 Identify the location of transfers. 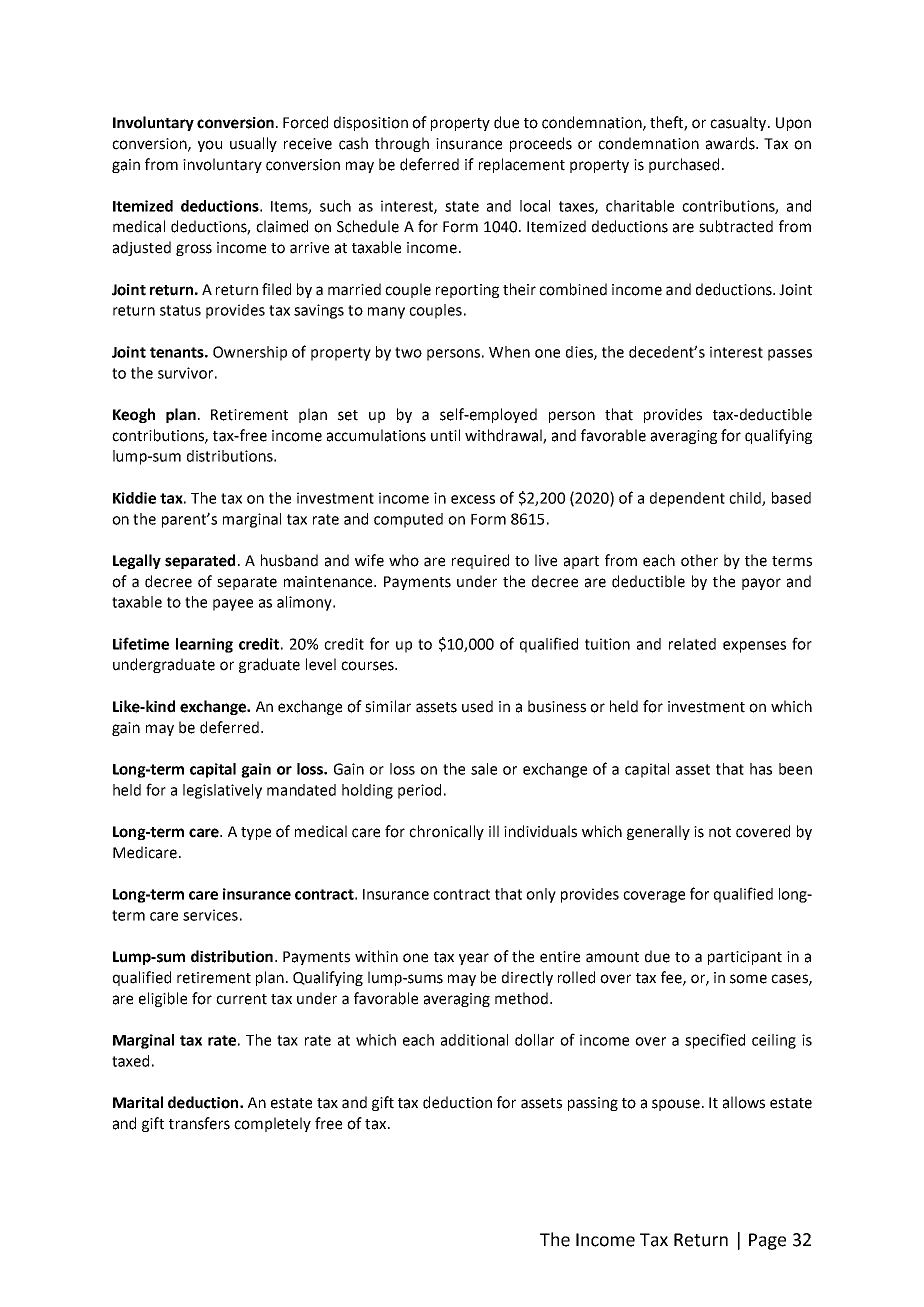
(199, 1123).
